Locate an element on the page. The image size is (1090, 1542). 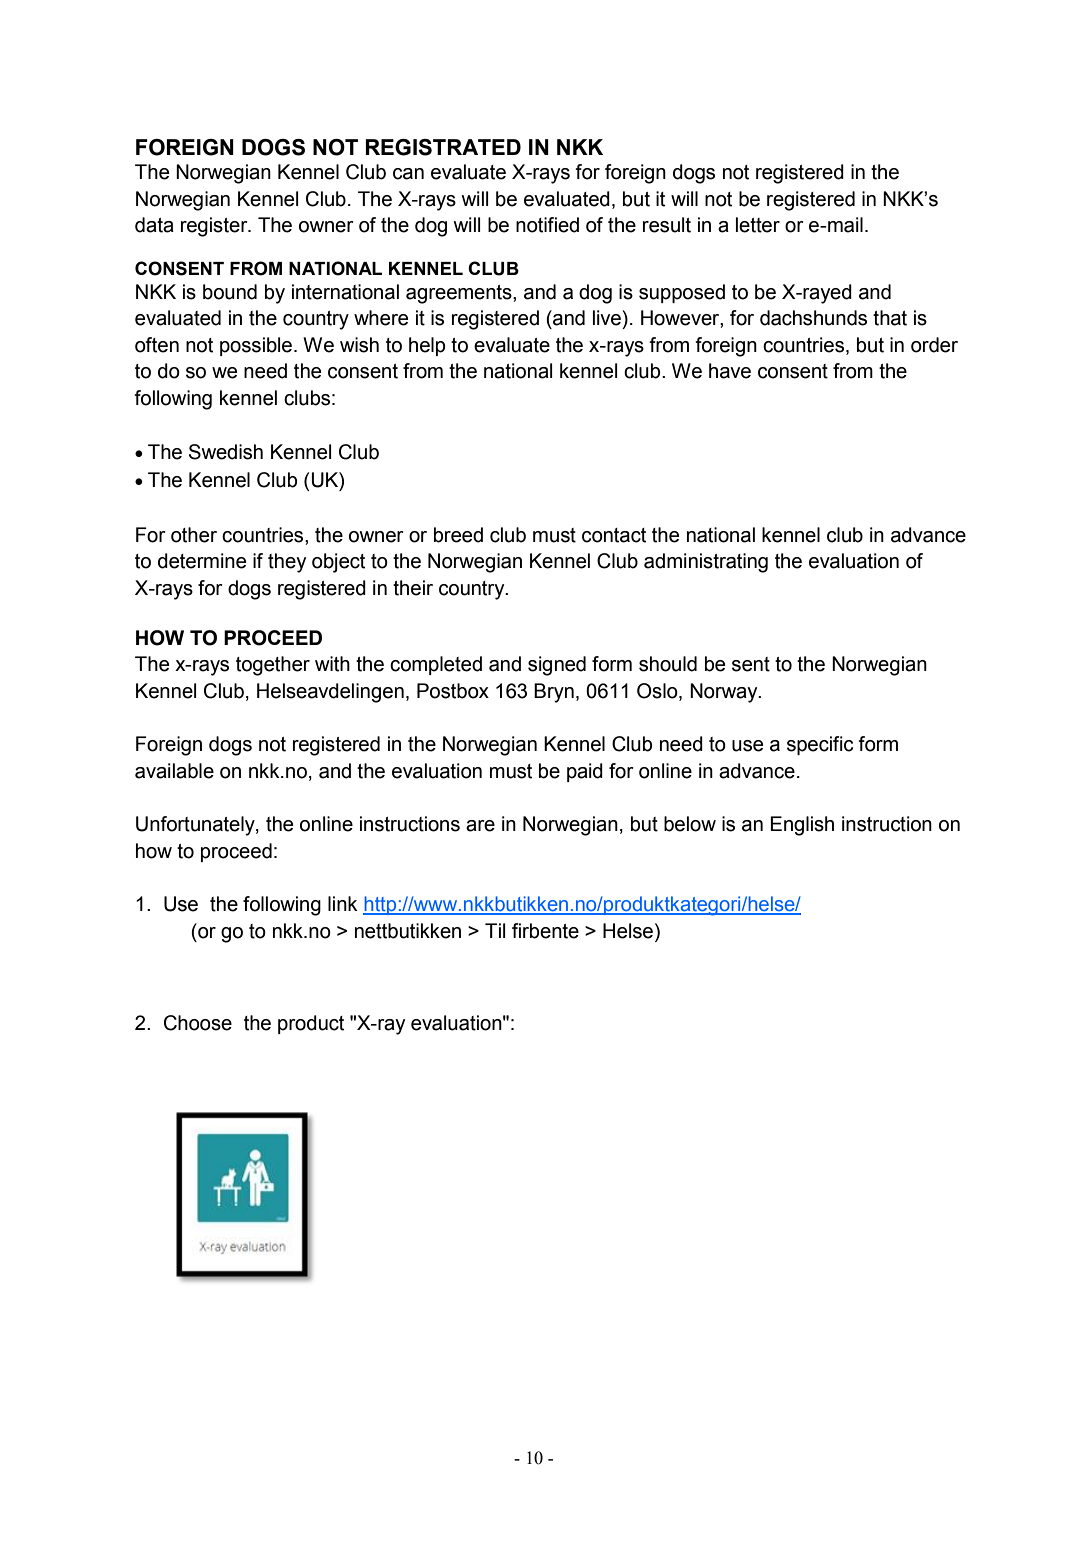
letter is located at coordinates (758, 225).
